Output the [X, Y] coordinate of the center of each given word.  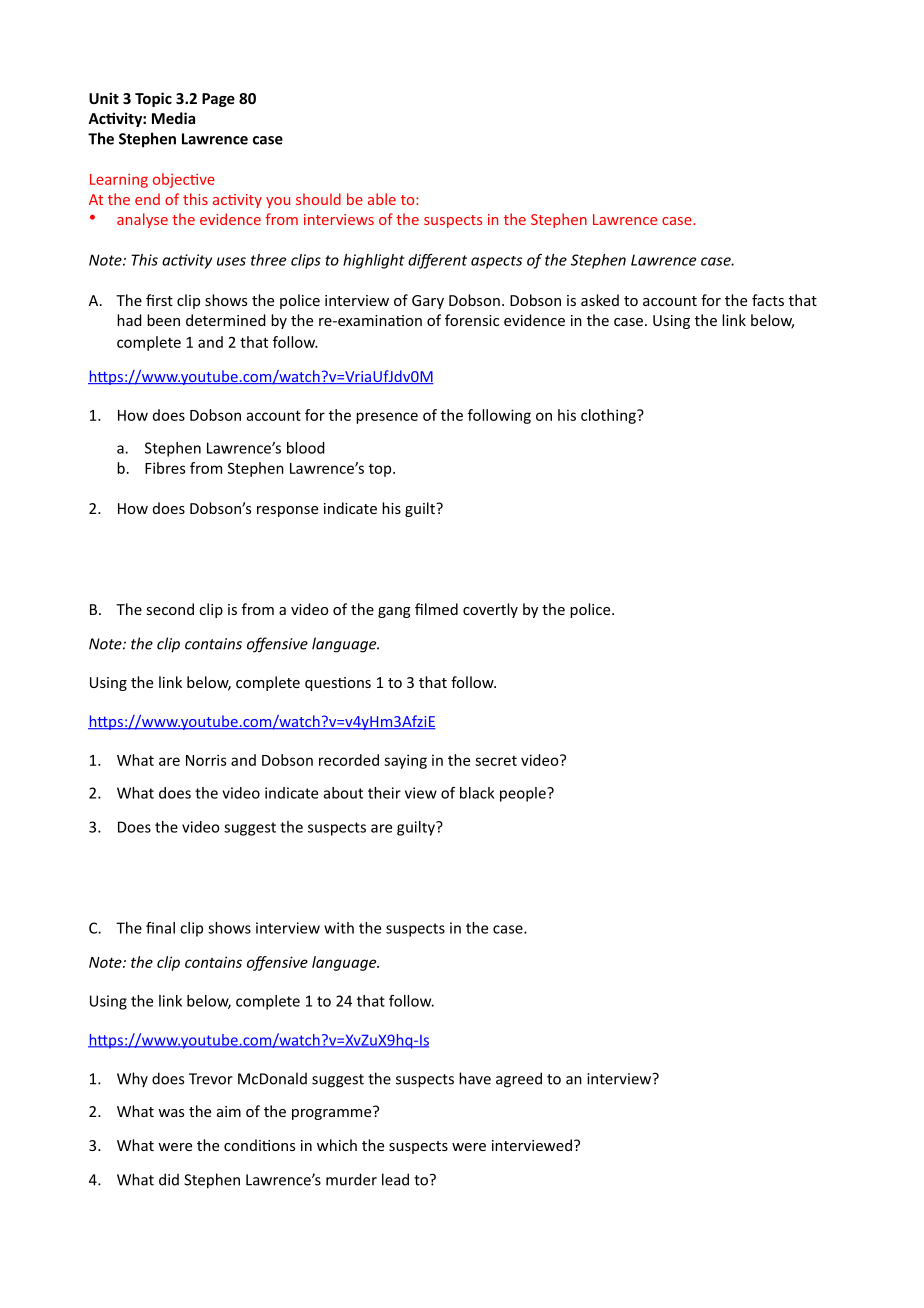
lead [395, 1179]
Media [173, 118]
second [170, 609]
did [169, 1179]
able [382, 199]
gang [394, 612]
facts [768, 300]
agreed [519, 1080]
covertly [490, 610]
